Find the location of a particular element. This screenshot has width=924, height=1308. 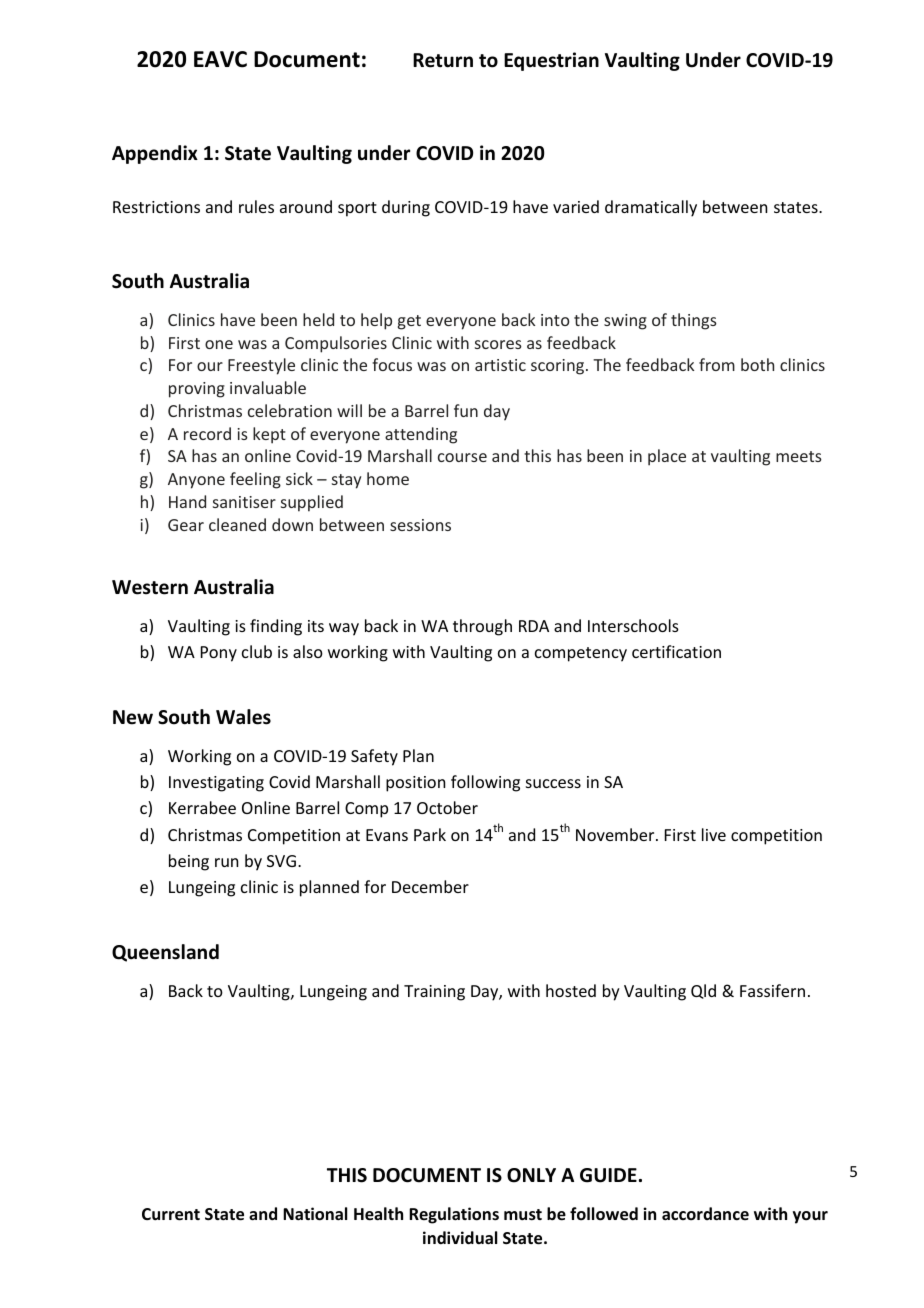

Regulations is located at coordinates (454, 1215).
